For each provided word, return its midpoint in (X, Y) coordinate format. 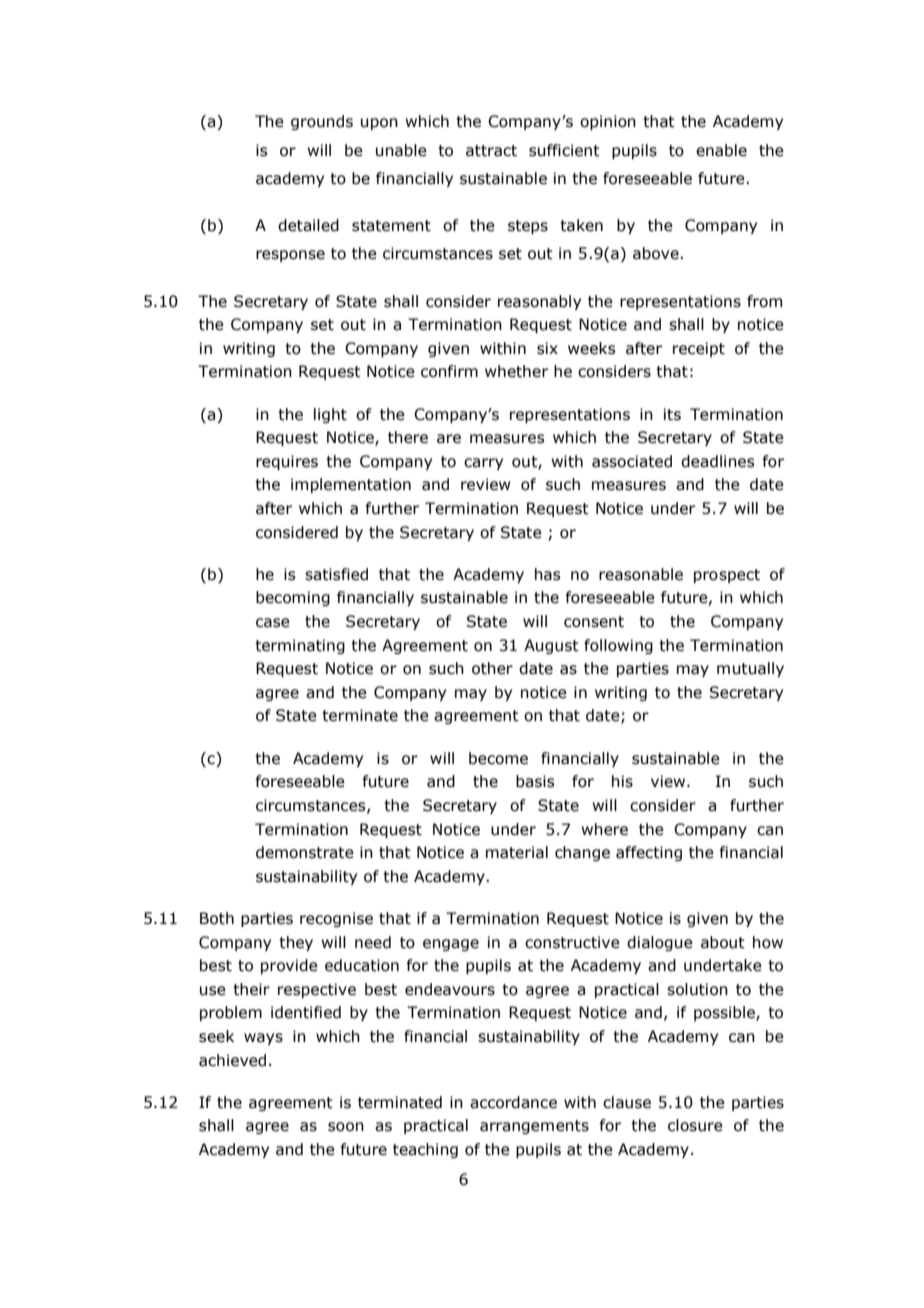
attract (491, 151)
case (273, 623)
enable (721, 150)
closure (695, 1125)
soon (346, 1127)
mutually (750, 669)
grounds (322, 122)
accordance (513, 1102)
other (492, 668)
